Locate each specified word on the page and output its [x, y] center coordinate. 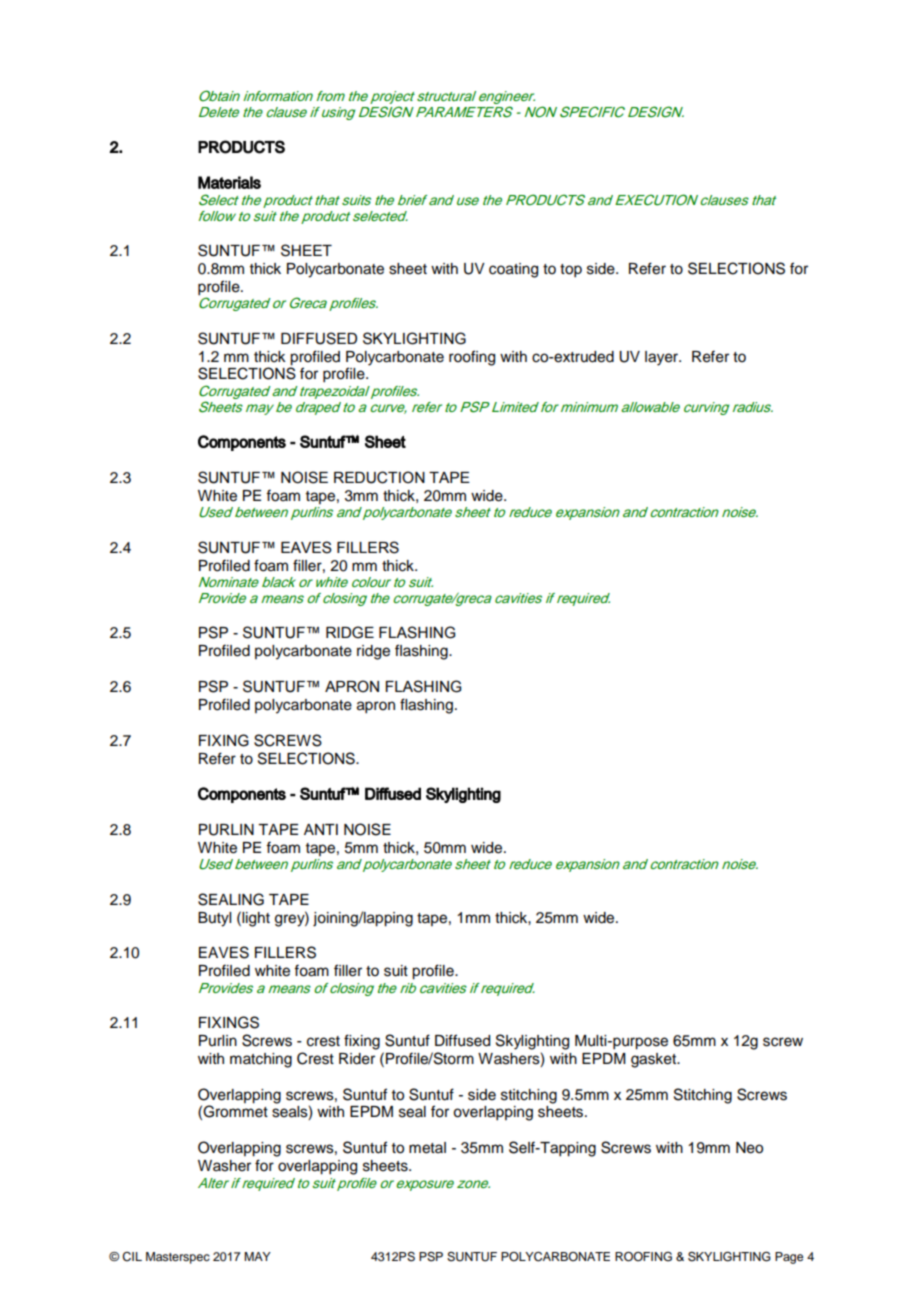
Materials [229, 182]
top [571, 271]
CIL [132, 1257]
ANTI [321, 829]
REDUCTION [379, 477]
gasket [655, 1060]
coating [513, 270]
